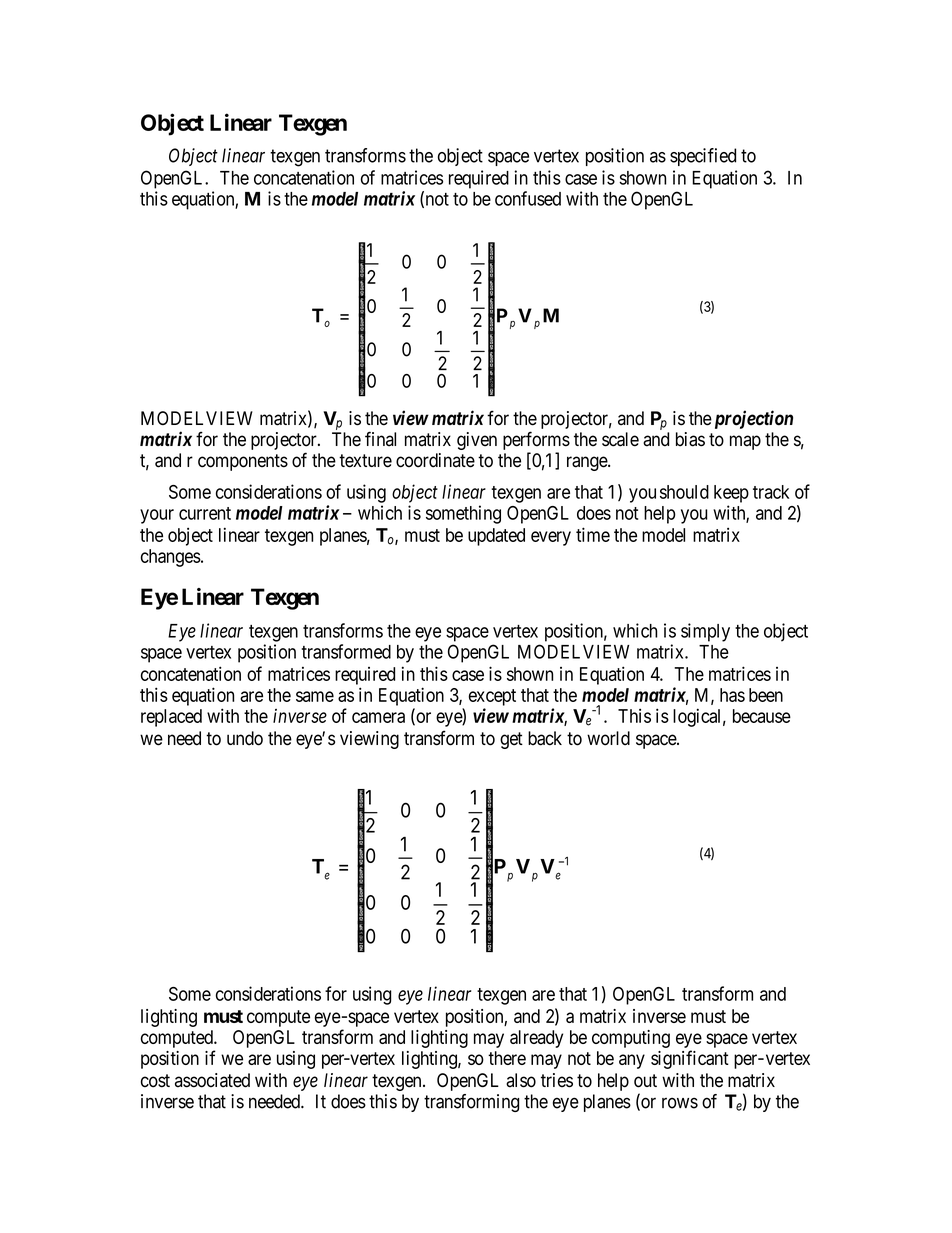 The image size is (952, 1233). I want to click on confused, so click(528, 198).
